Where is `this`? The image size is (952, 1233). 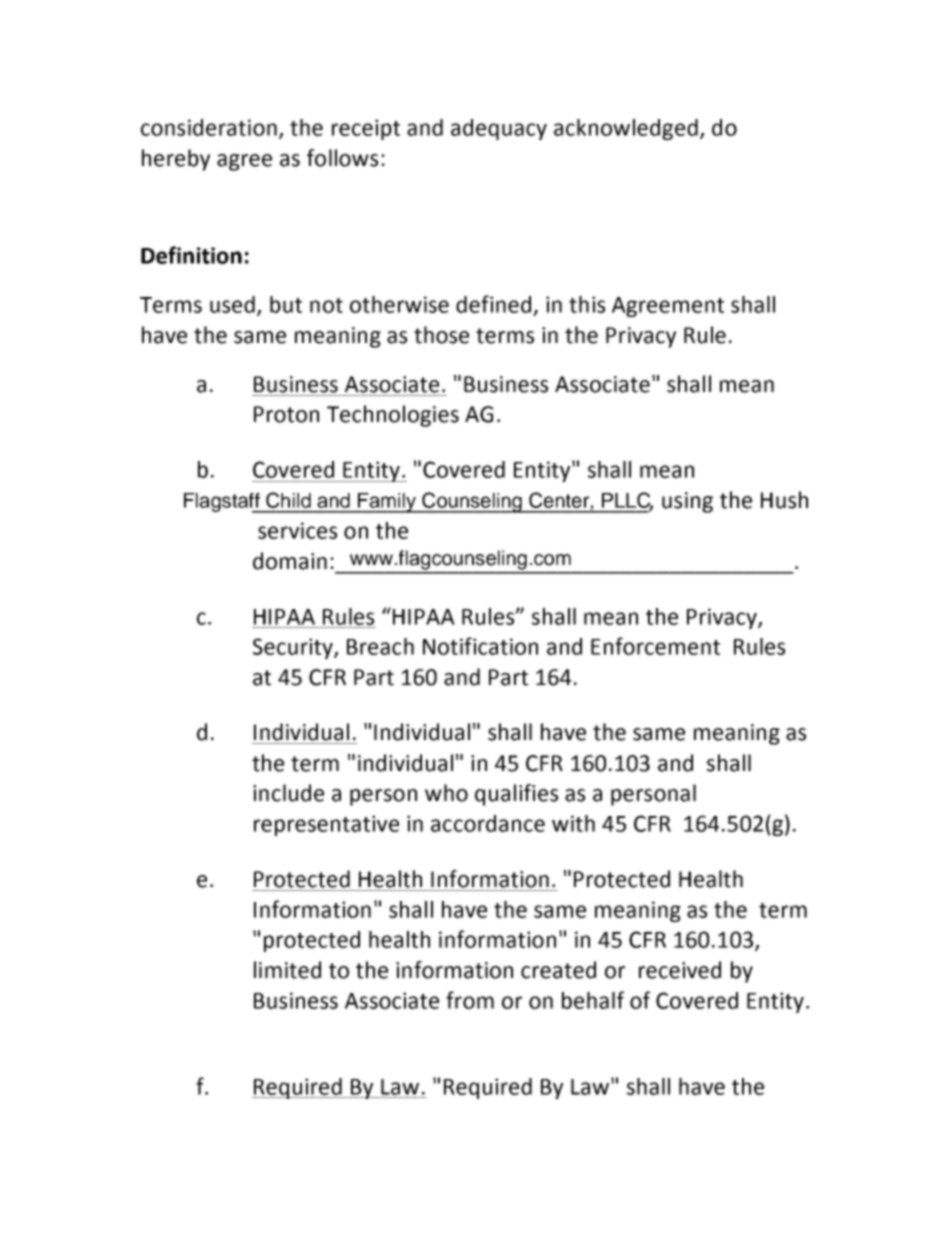
this is located at coordinates (587, 304).
